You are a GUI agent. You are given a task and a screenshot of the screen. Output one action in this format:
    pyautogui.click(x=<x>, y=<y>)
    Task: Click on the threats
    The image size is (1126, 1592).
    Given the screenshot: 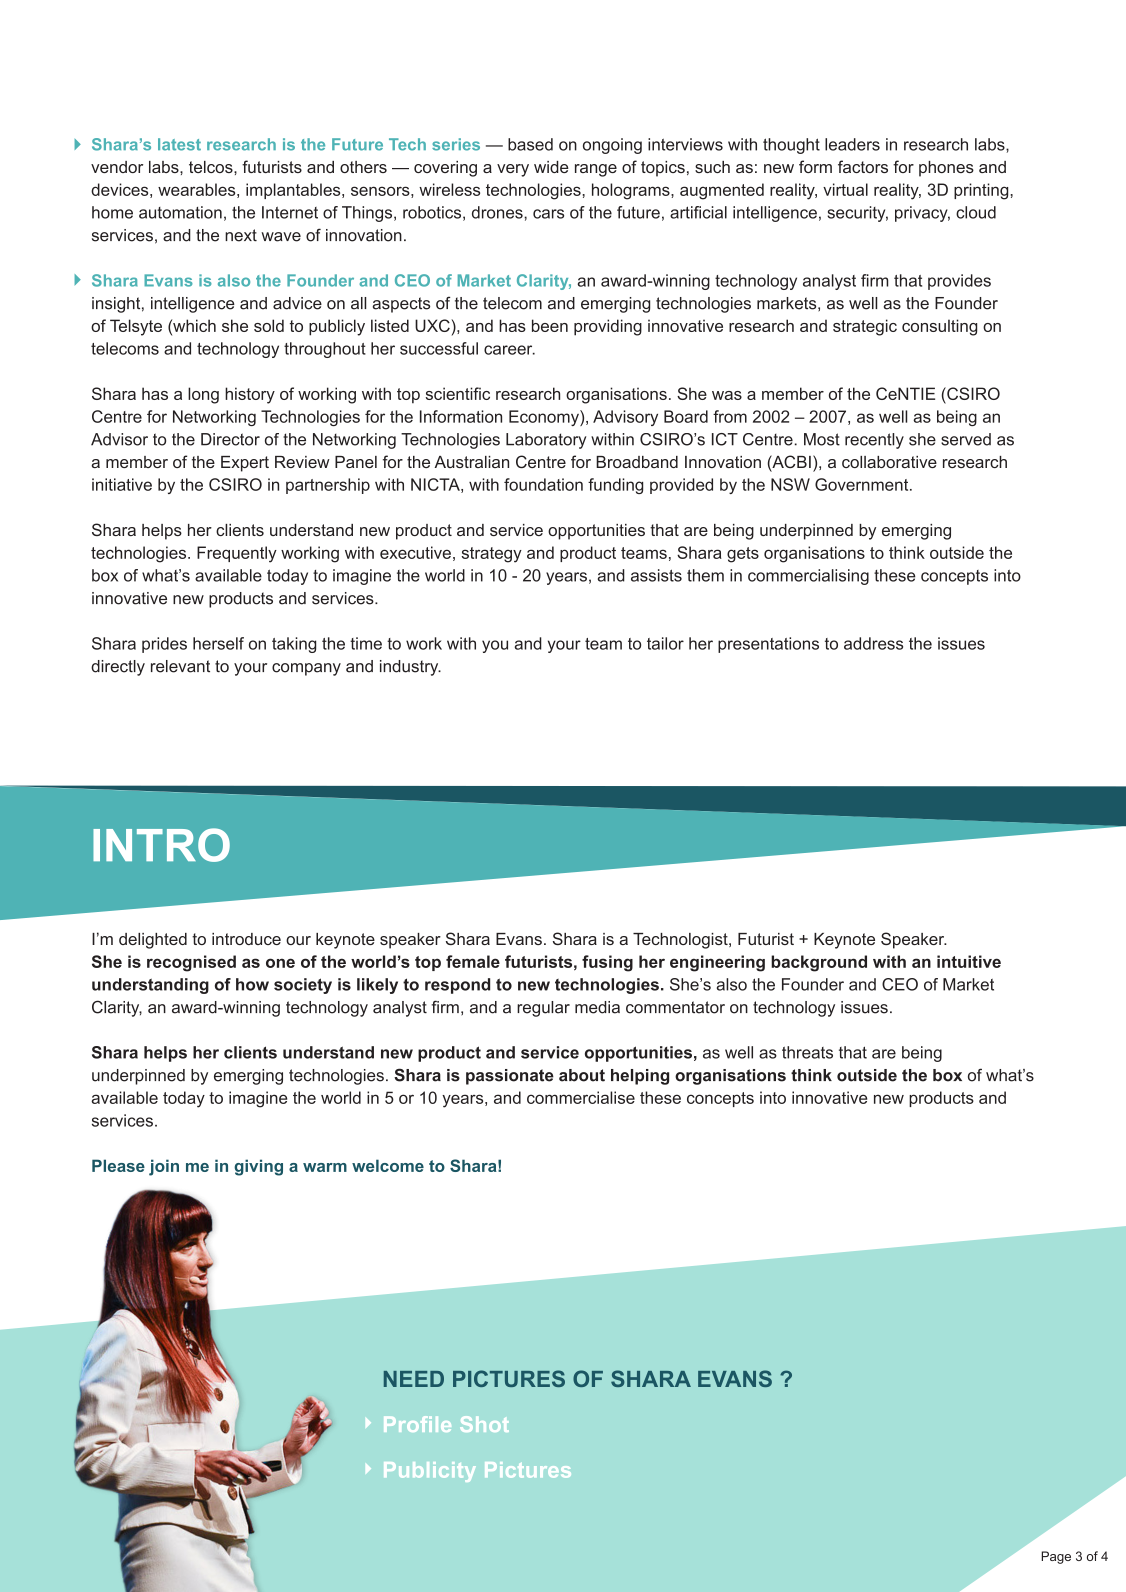 What is the action you would take?
    pyautogui.click(x=807, y=1052)
